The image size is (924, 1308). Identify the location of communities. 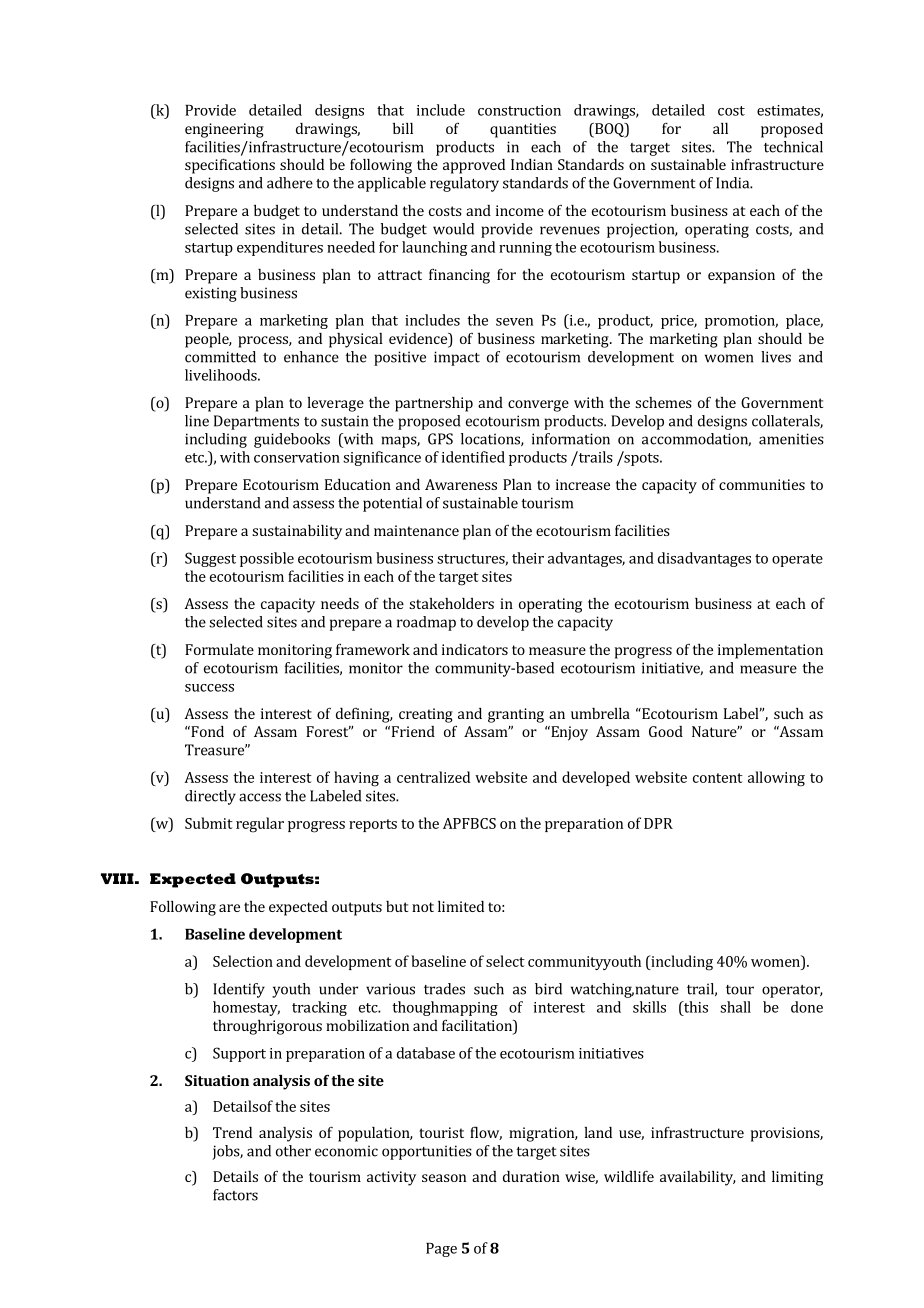
(762, 484).
